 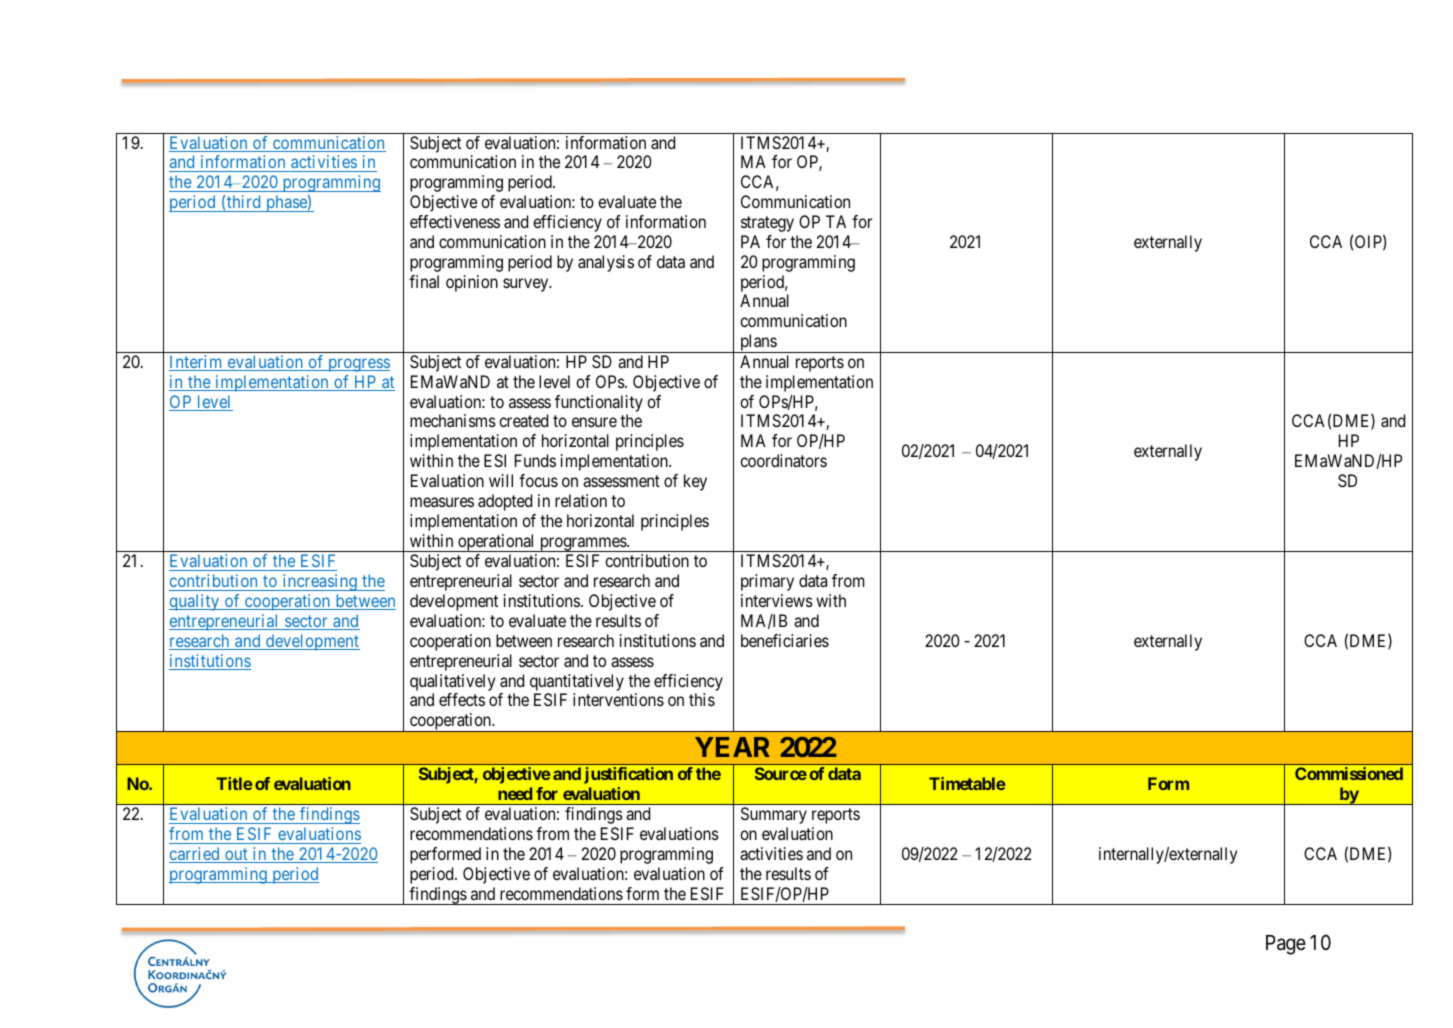 I want to click on Title, so click(x=234, y=783).
